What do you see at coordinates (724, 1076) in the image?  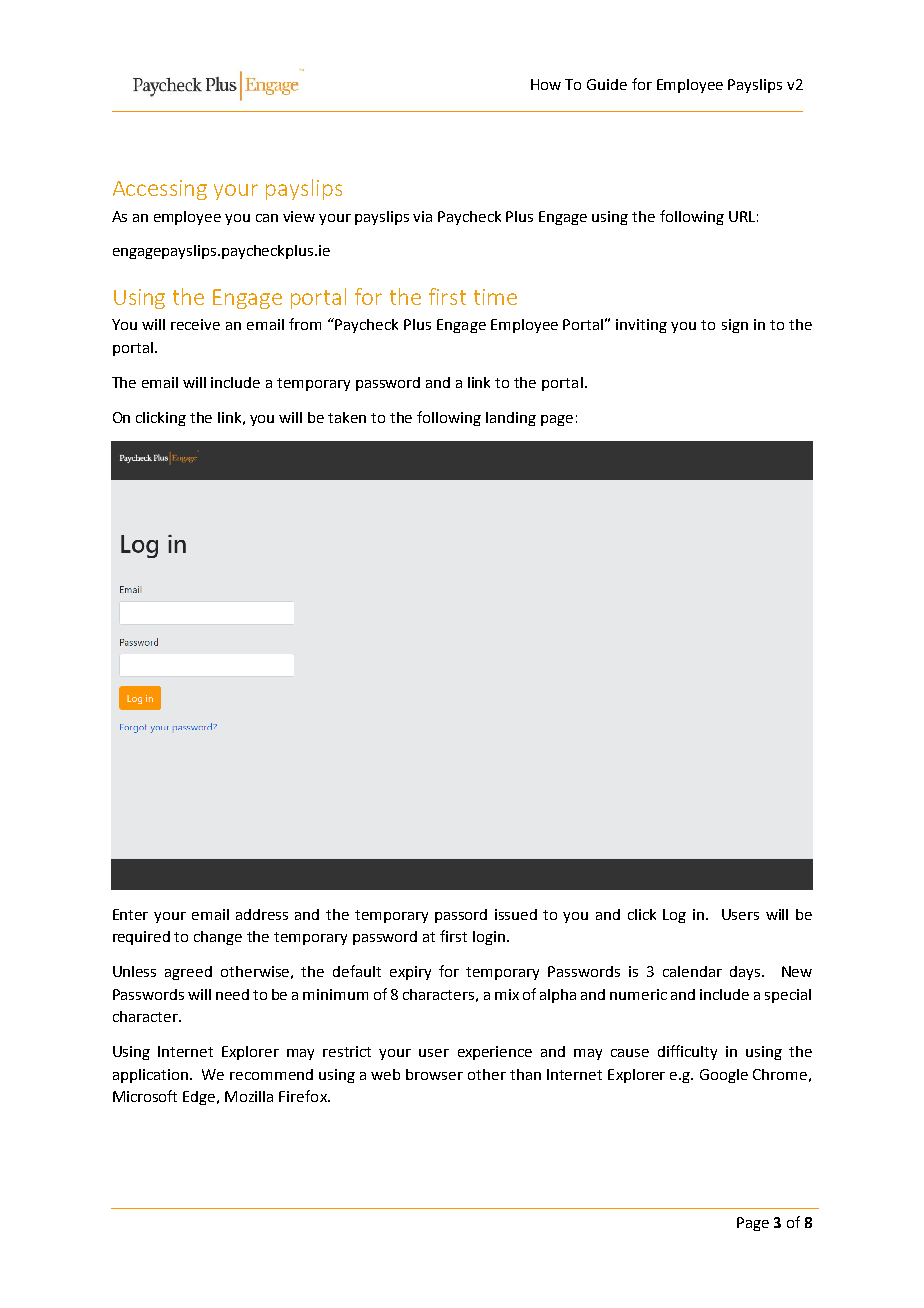 I see `Google` at bounding box center [724, 1076].
